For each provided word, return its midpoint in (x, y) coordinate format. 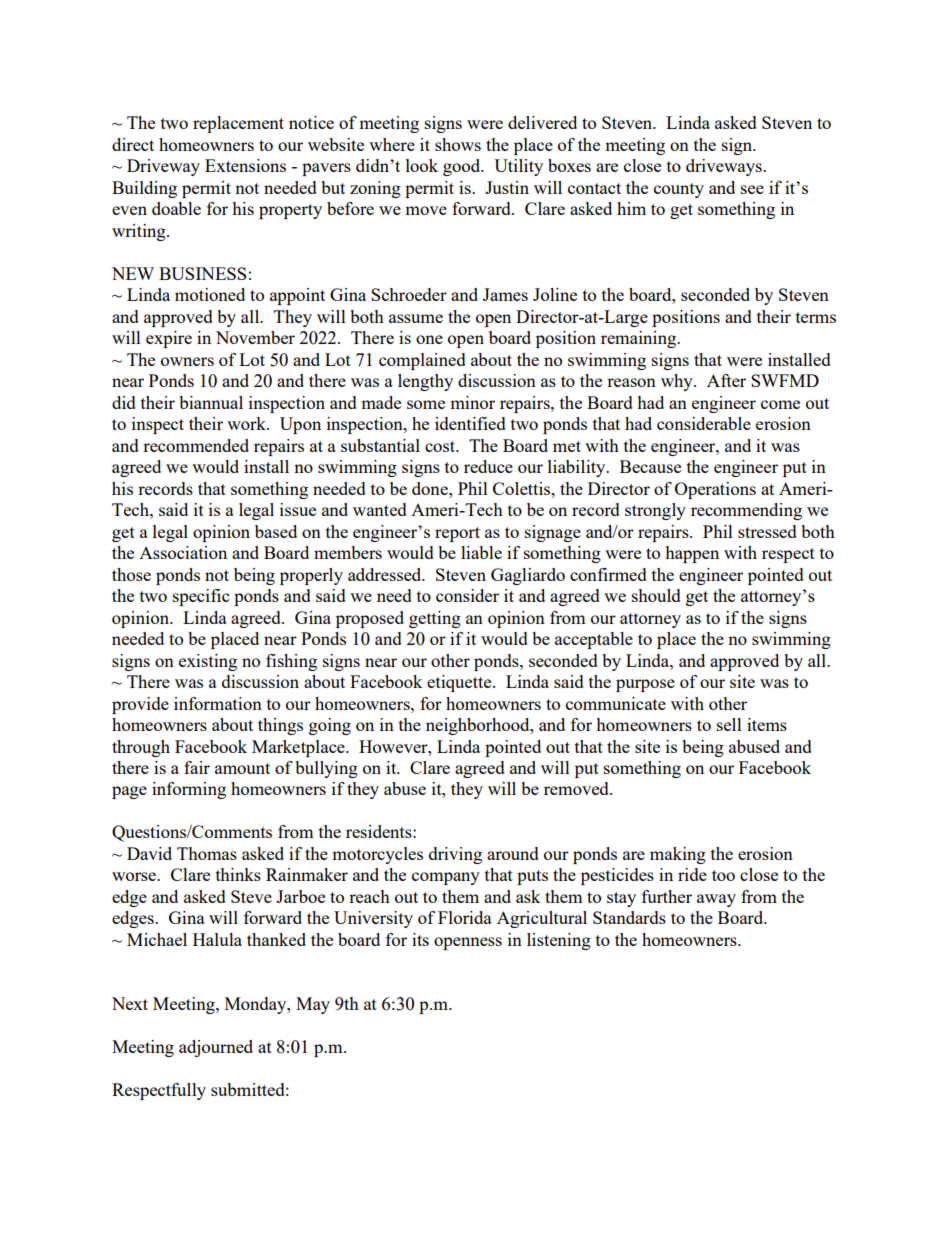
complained (422, 361)
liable (481, 552)
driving (455, 855)
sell (729, 724)
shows (458, 144)
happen (692, 554)
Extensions (245, 165)
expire (169, 339)
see (752, 189)
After (726, 380)
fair (197, 767)
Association (183, 552)
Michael (157, 939)
